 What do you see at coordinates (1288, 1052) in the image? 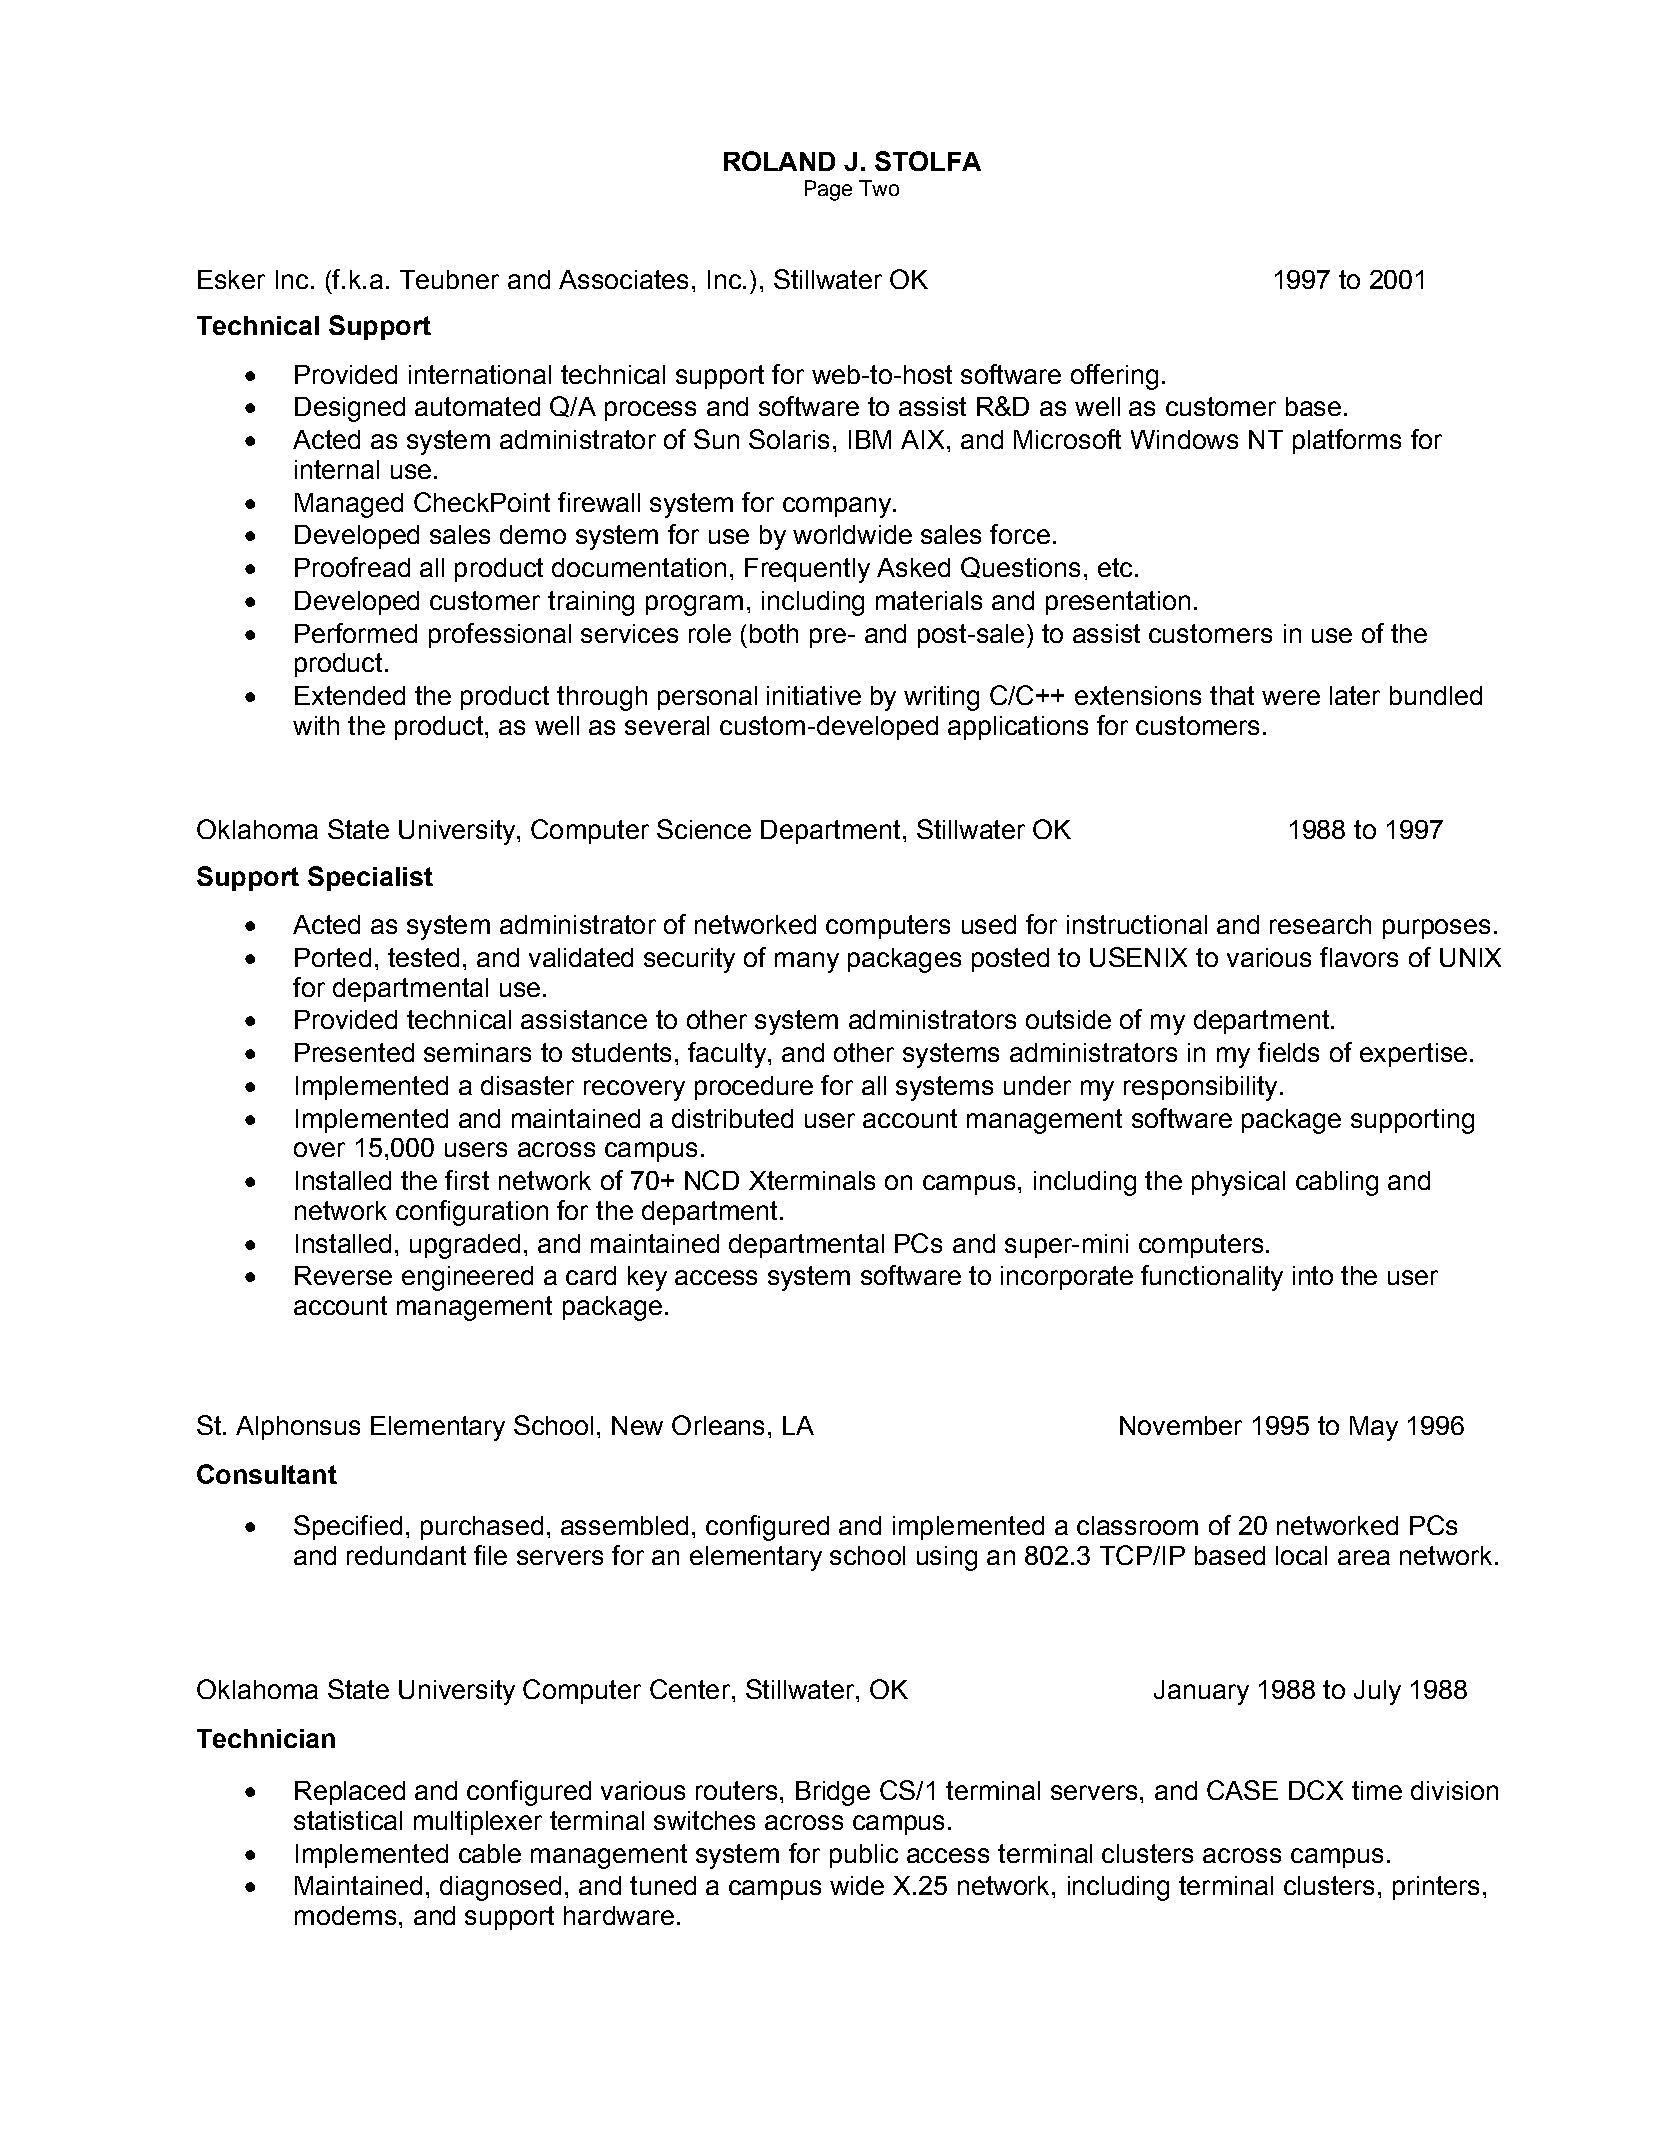
I see `fields` at bounding box center [1288, 1052].
